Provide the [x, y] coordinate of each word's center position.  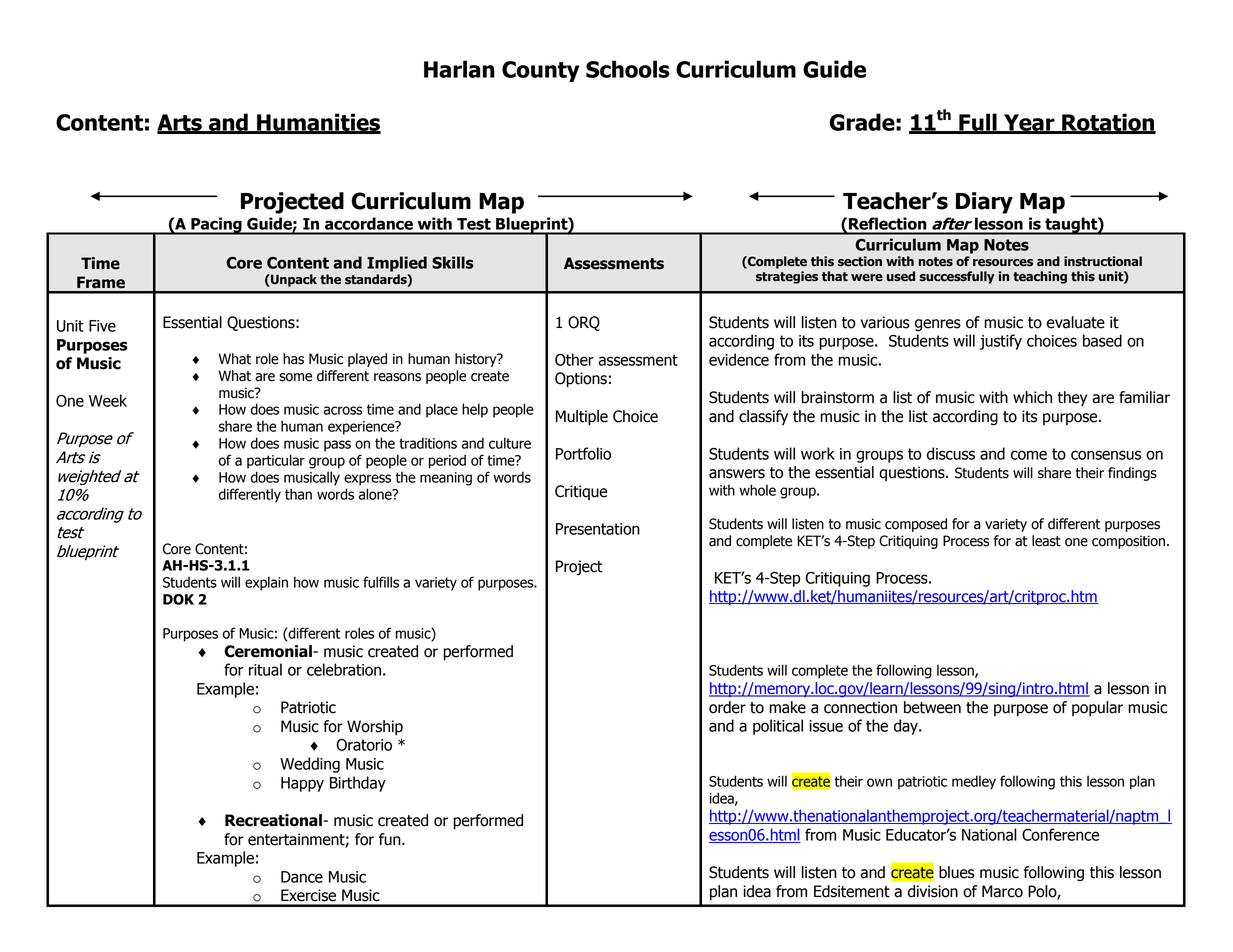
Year [1029, 123]
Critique [581, 492]
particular [276, 461]
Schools [628, 69]
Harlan [459, 69]
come [1029, 455]
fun [391, 839]
